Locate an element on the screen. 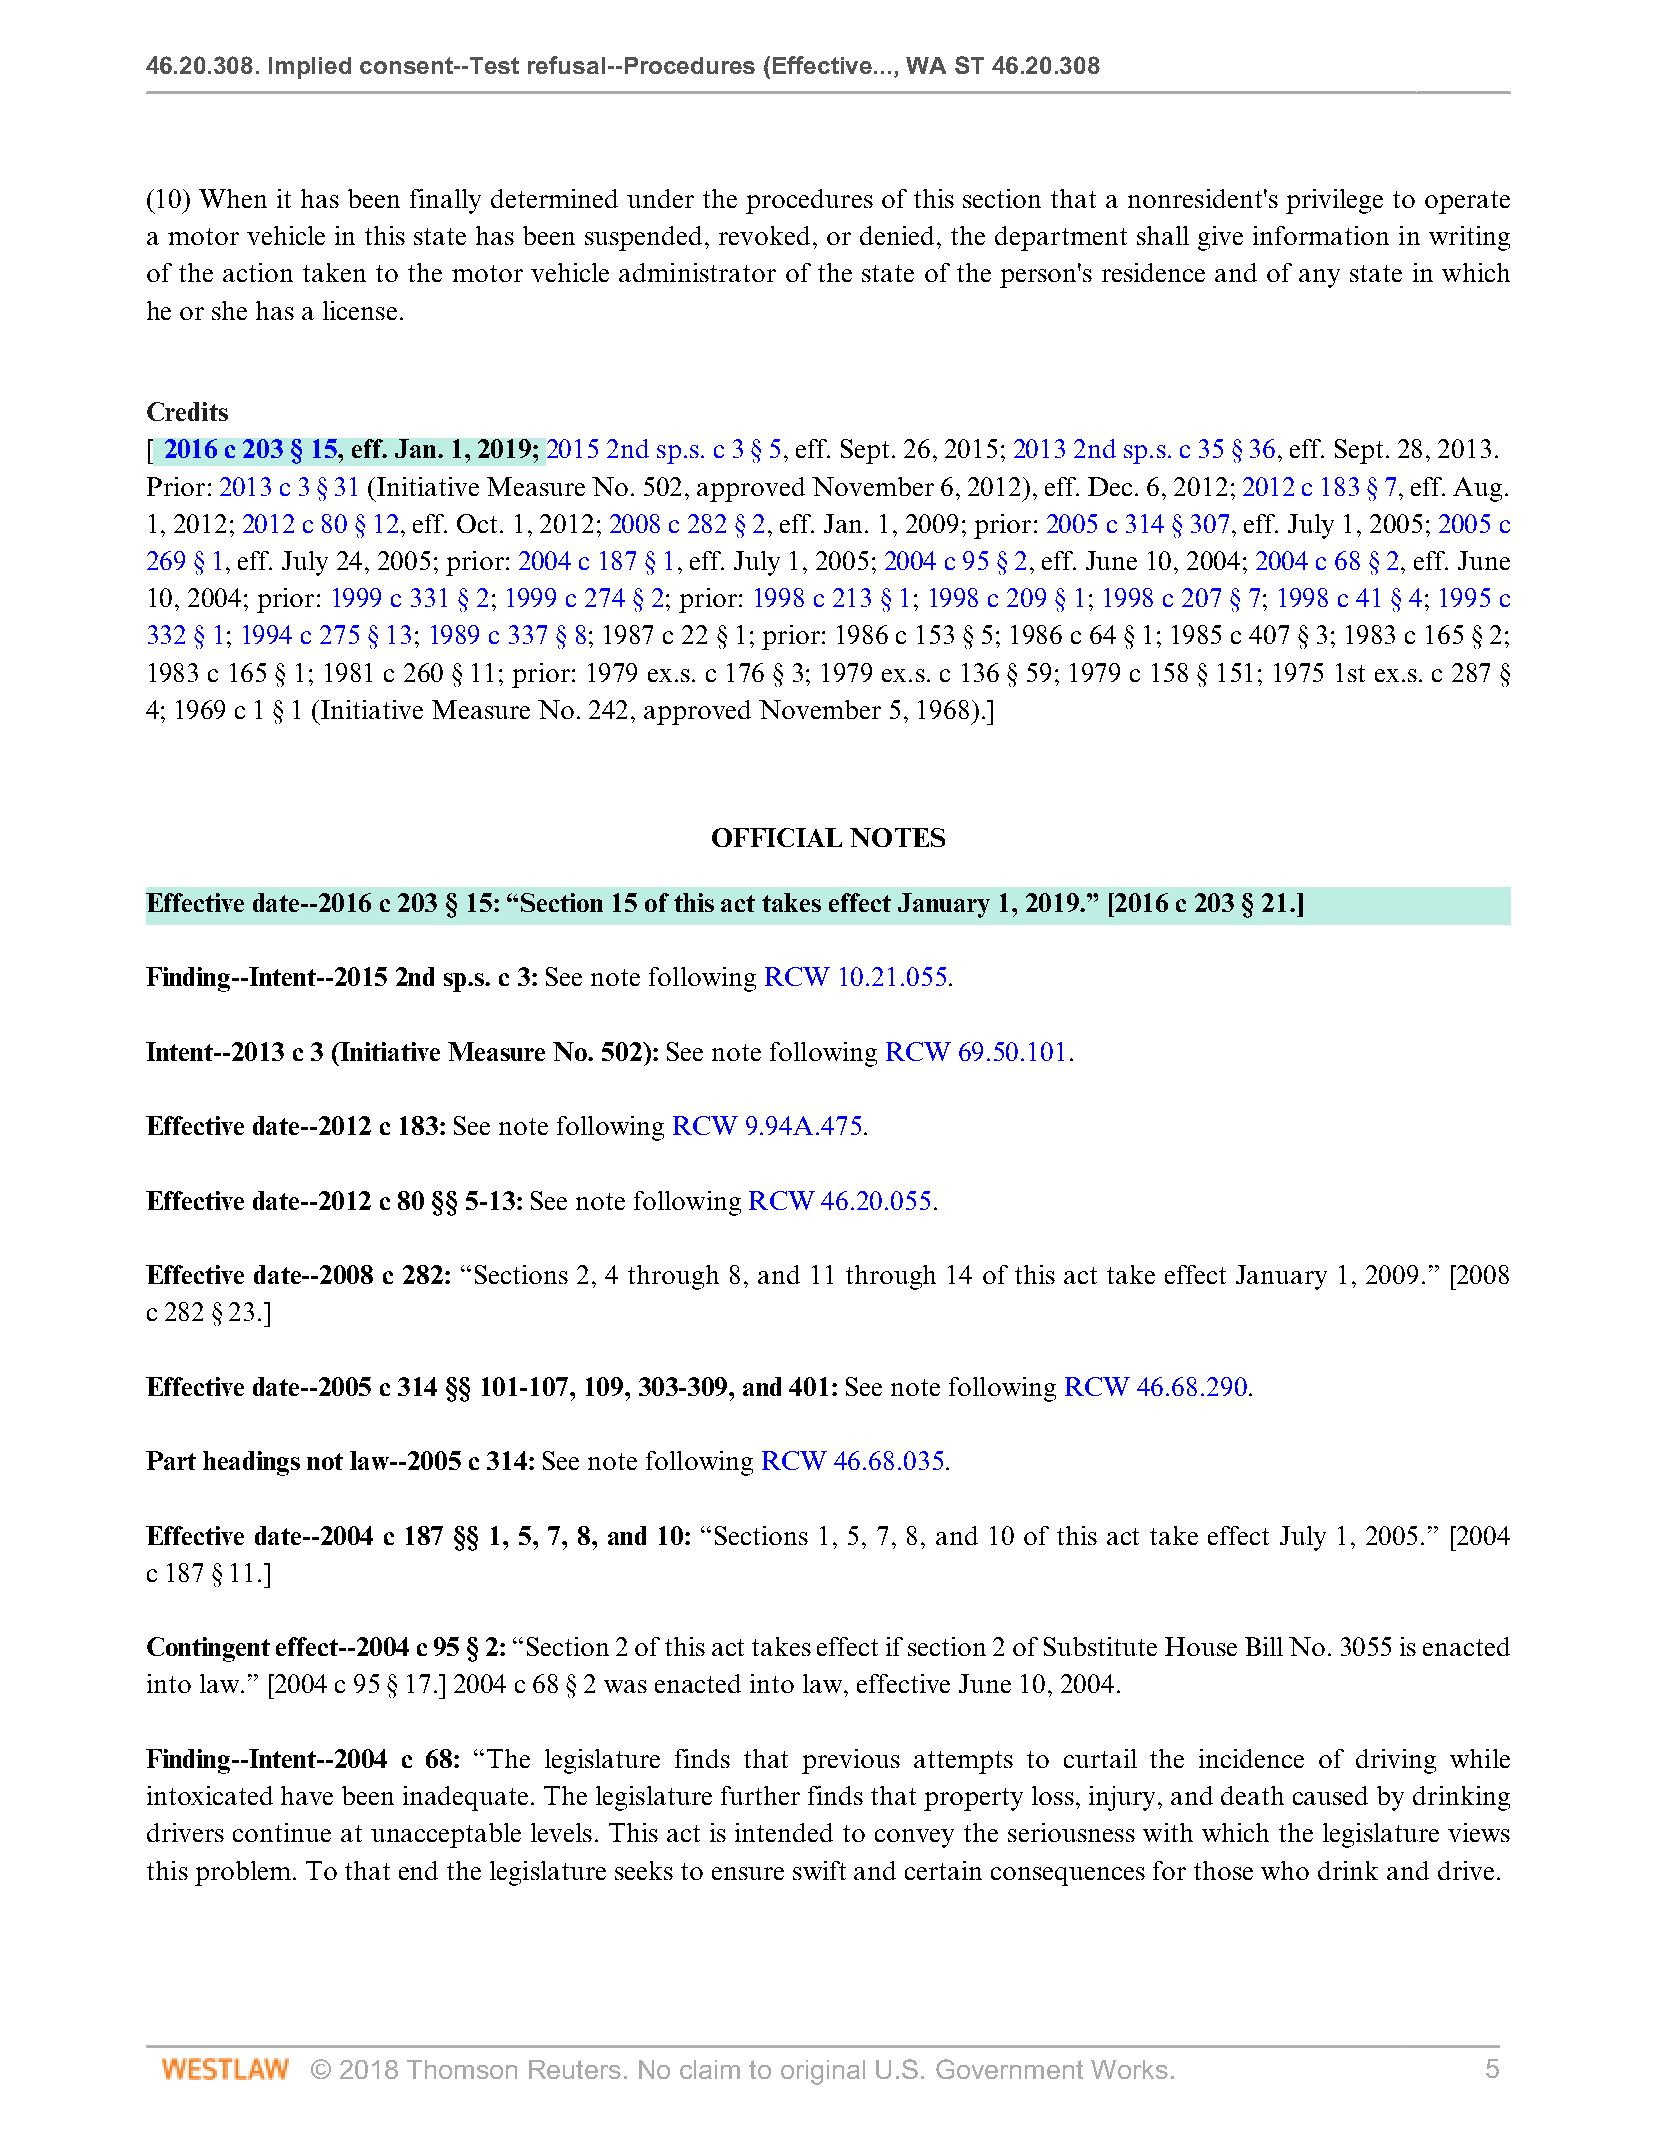 The height and width of the screenshot is (2144, 1657). Thomson is located at coordinates (462, 2069).
